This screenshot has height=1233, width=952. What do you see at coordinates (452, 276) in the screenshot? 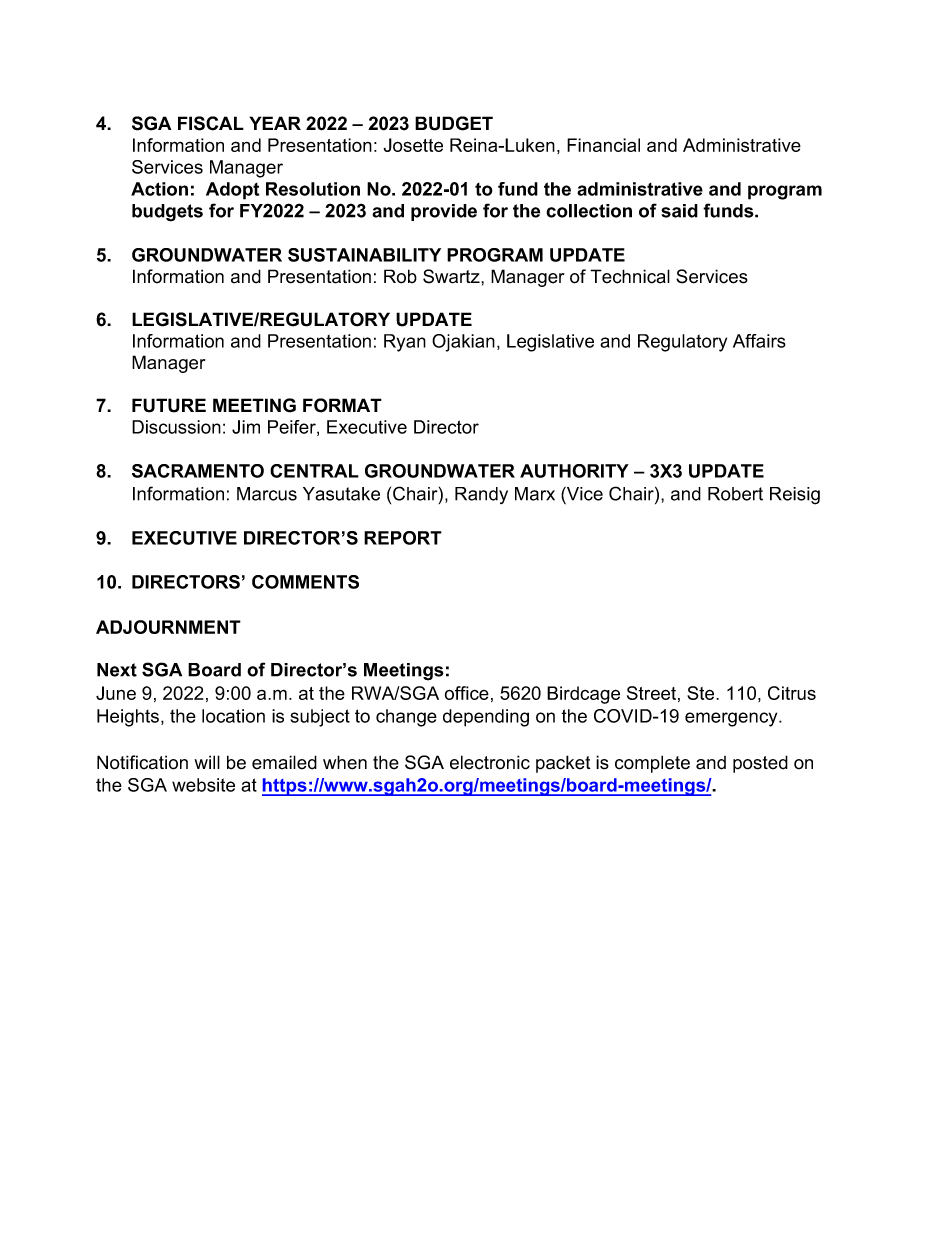
I see `Swartz` at bounding box center [452, 276].
